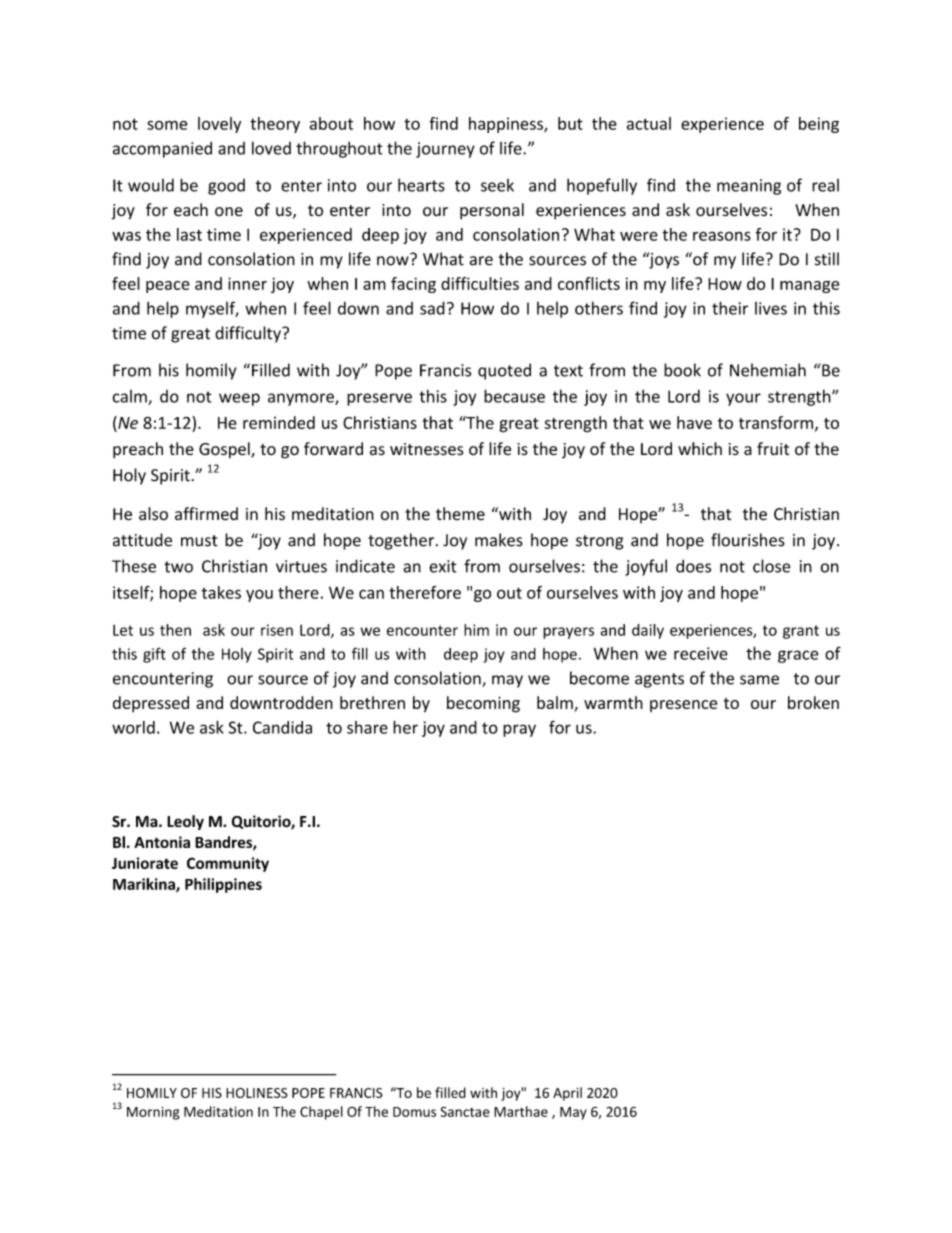 The width and height of the page is (952, 1233). What do you see at coordinates (239, 399) in the page?
I see `weep` at bounding box center [239, 399].
